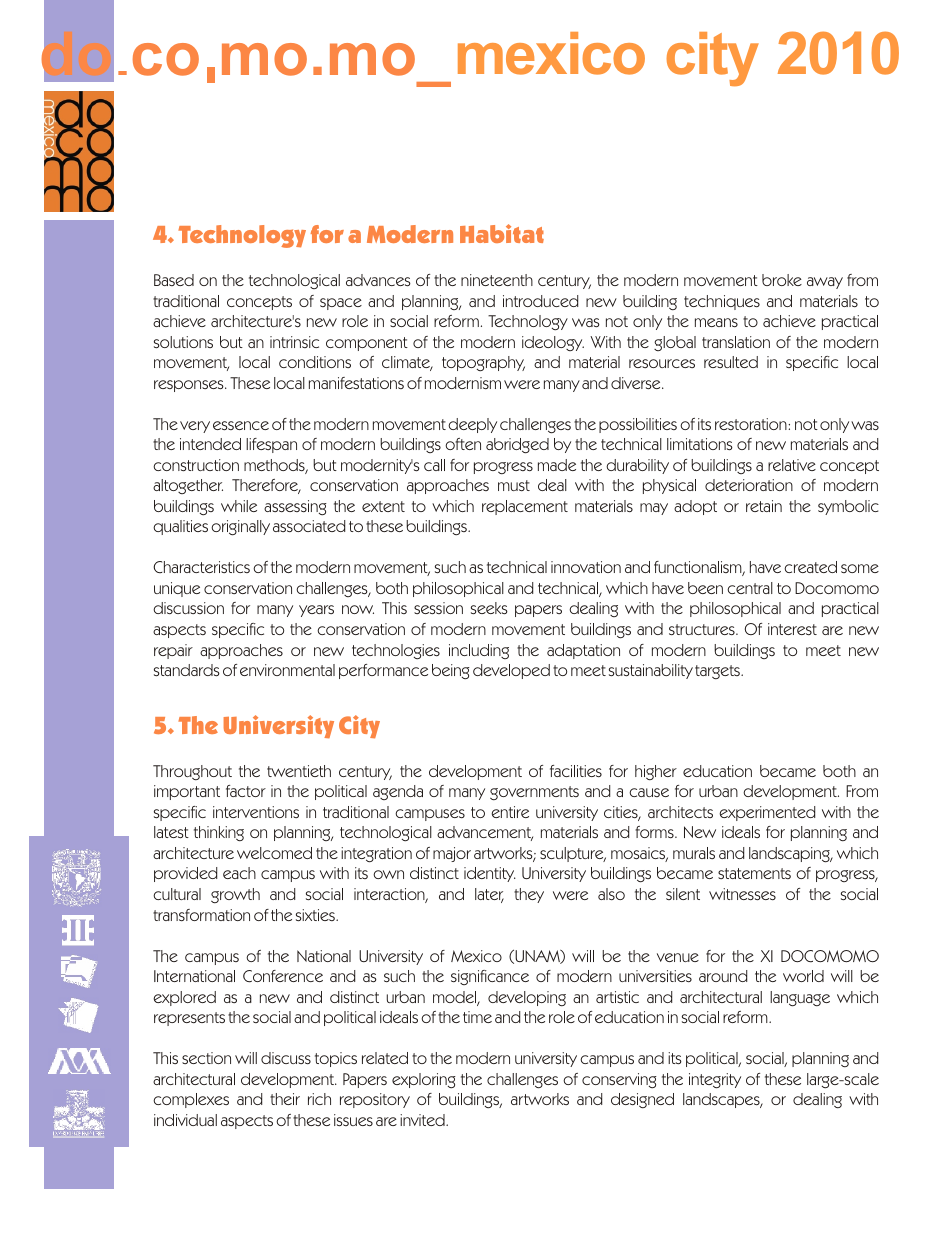 The height and width of the image is (1233, 952). What do you see at coordinates (174, 280) in the image?
I see `Based` at bounding box center [174, 280].
